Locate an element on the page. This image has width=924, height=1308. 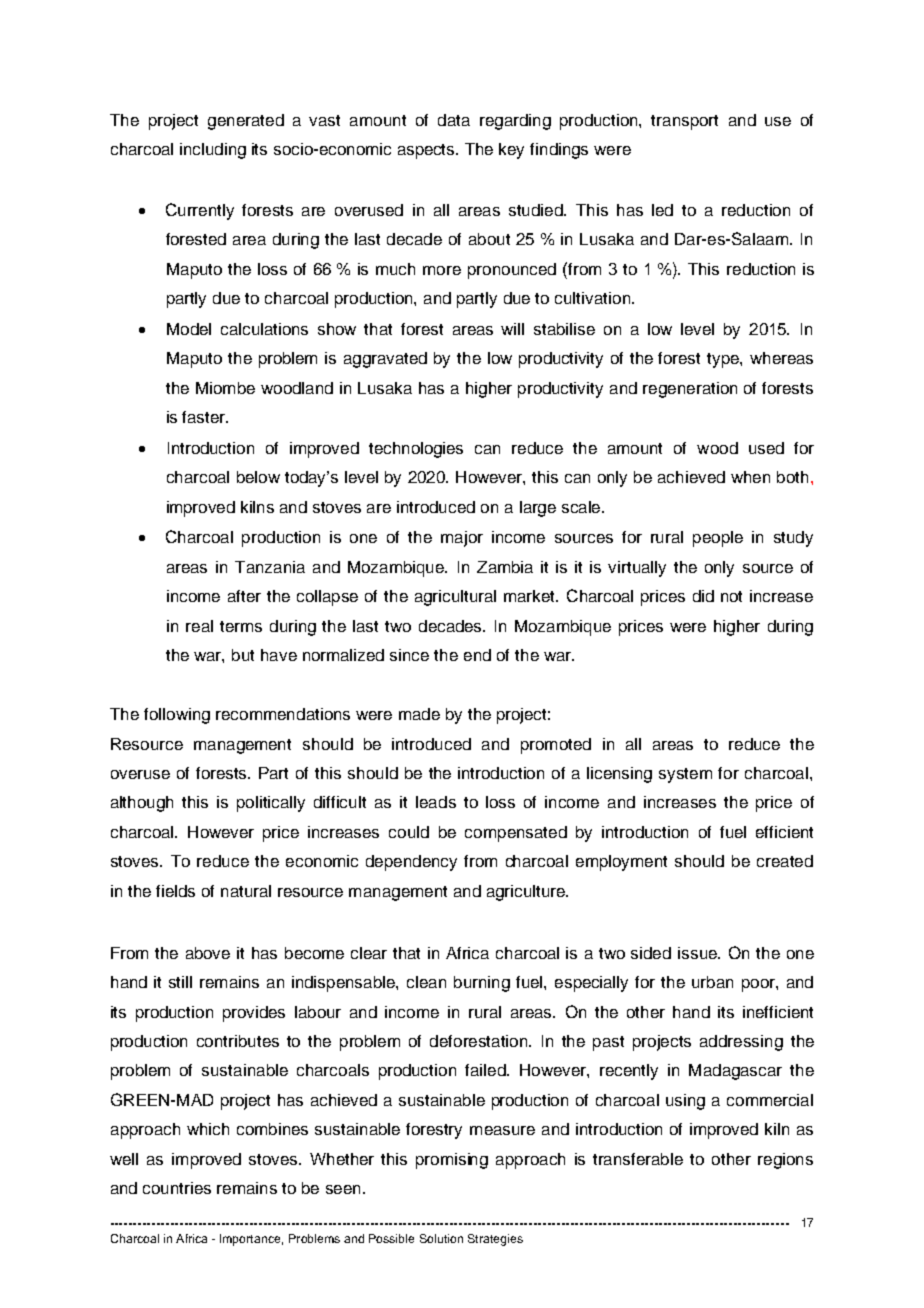
made is located at coordinates (419, 714).
